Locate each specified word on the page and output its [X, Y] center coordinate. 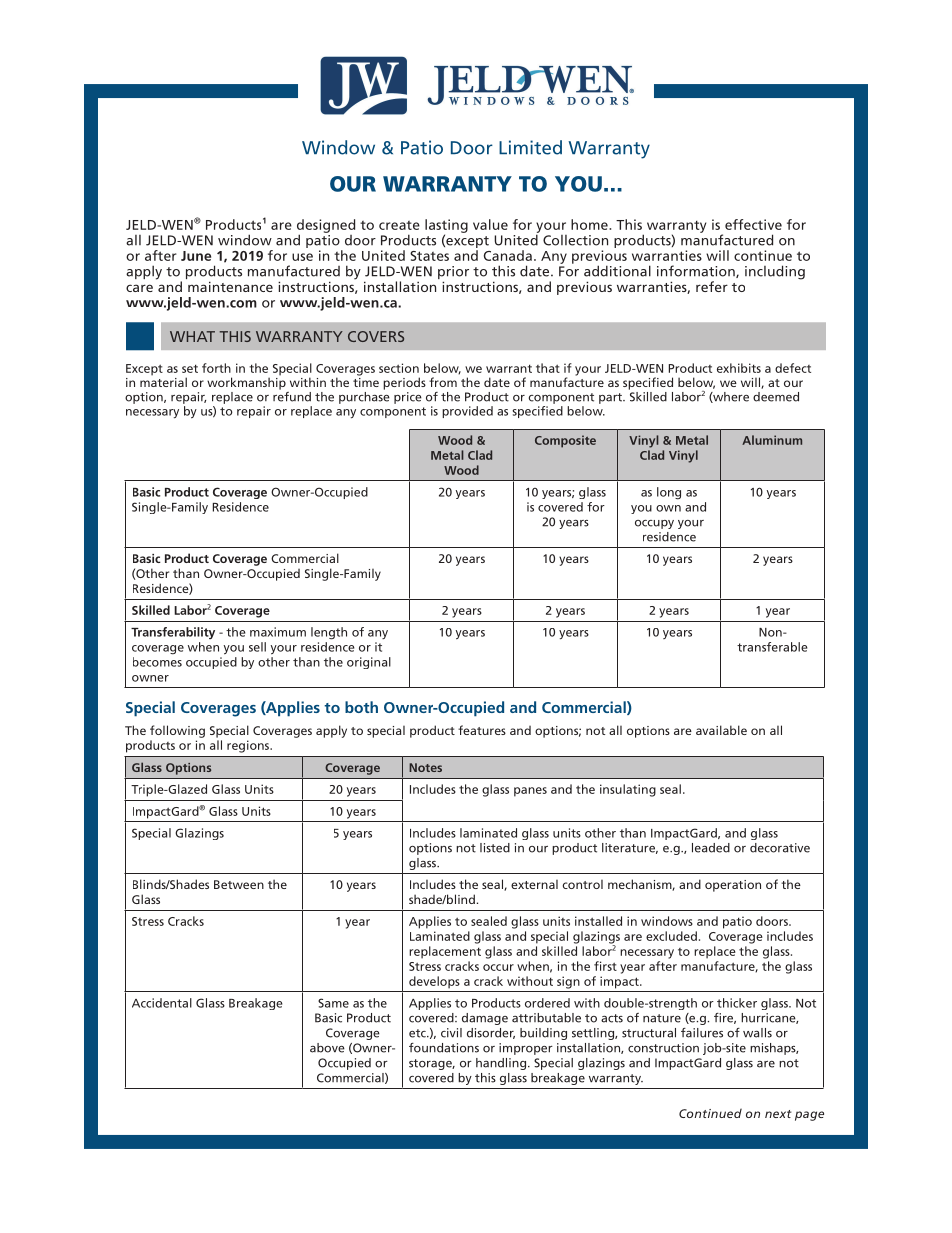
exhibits [739, 368]
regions [249, 746]
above [327, 1048]
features [482, 730]
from [443, 382]
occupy [654, 524]
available [721, 730]
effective [753, 224]
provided [467, 412]
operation [733, 886]
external [534, 884]
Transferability [173, 633]
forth [216, 368]
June [196, 256]
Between [239, 884]
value [490, 224]
